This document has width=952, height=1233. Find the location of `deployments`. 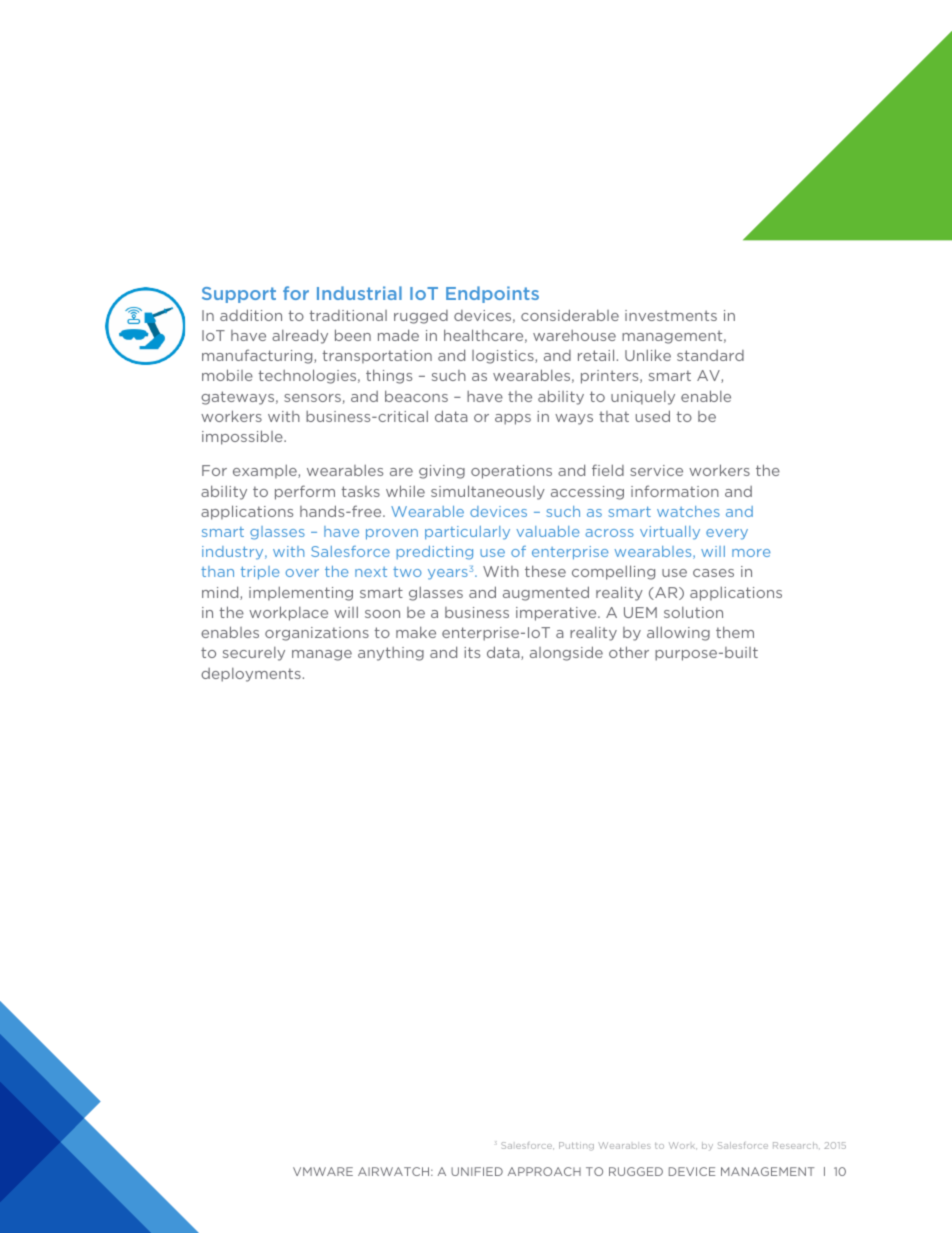

deployments is located at coordinates (251, 675).
